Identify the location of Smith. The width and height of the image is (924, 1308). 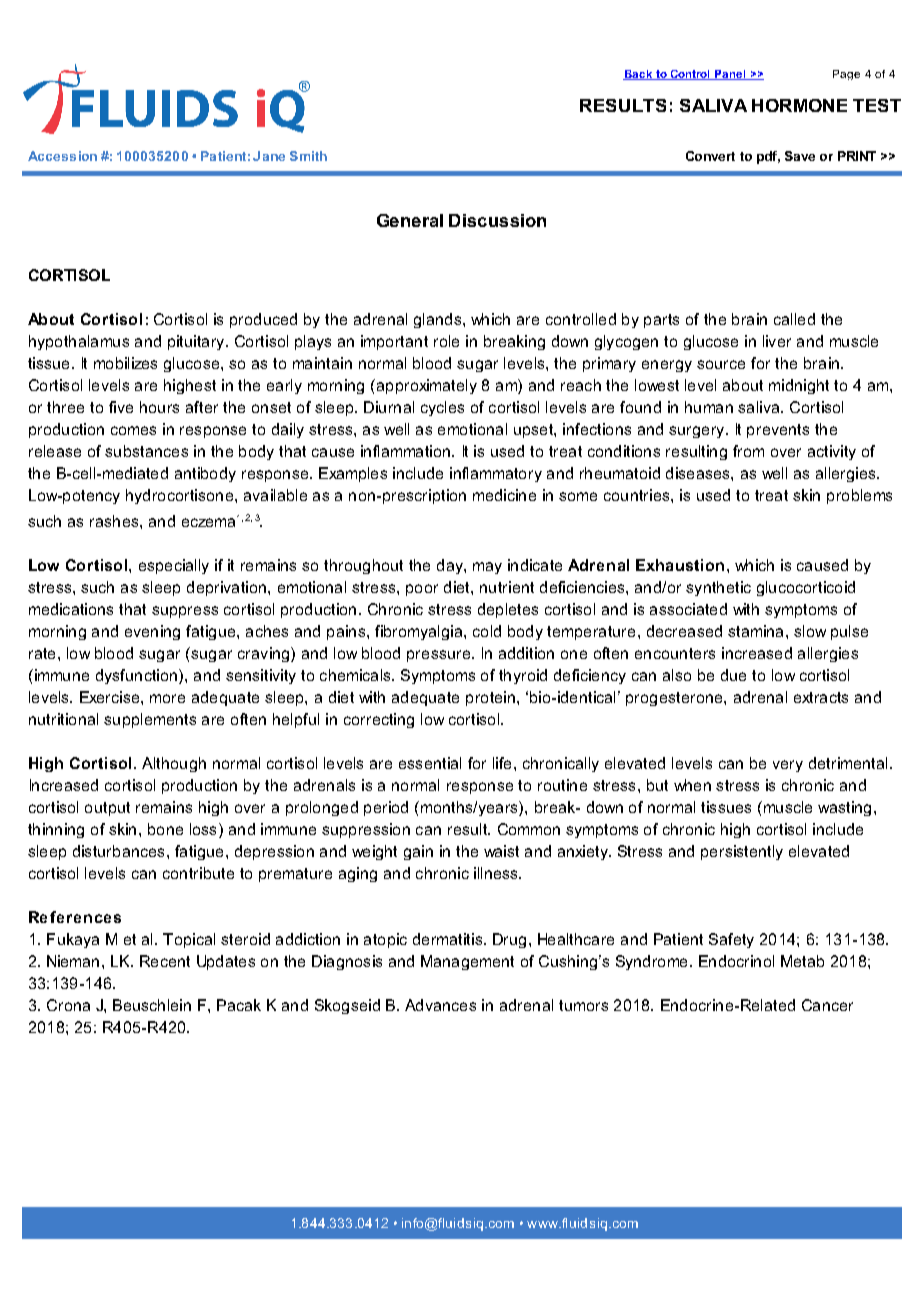
(308, 156).
